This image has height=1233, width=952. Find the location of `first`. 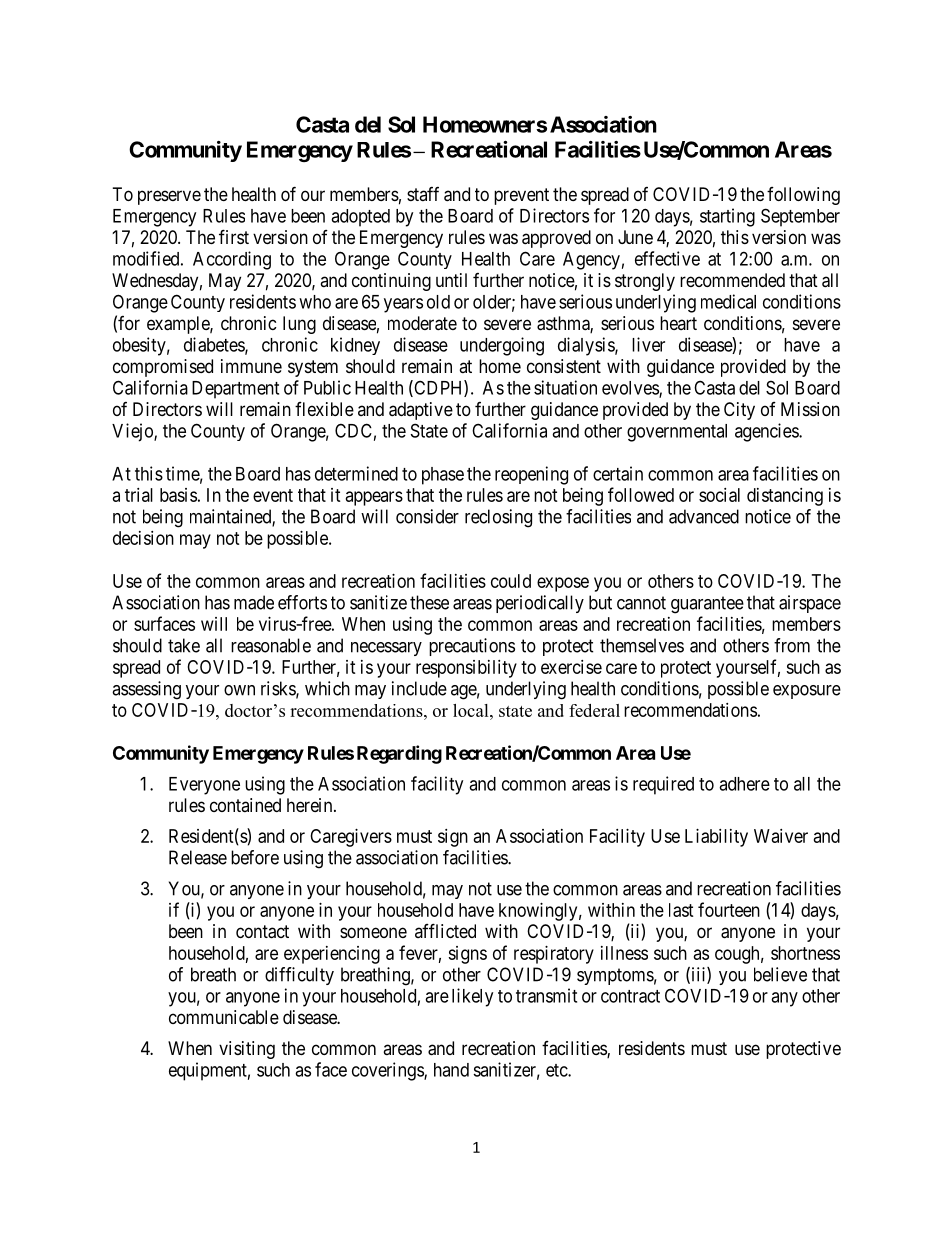

first is located at coordinates (234, 236).
